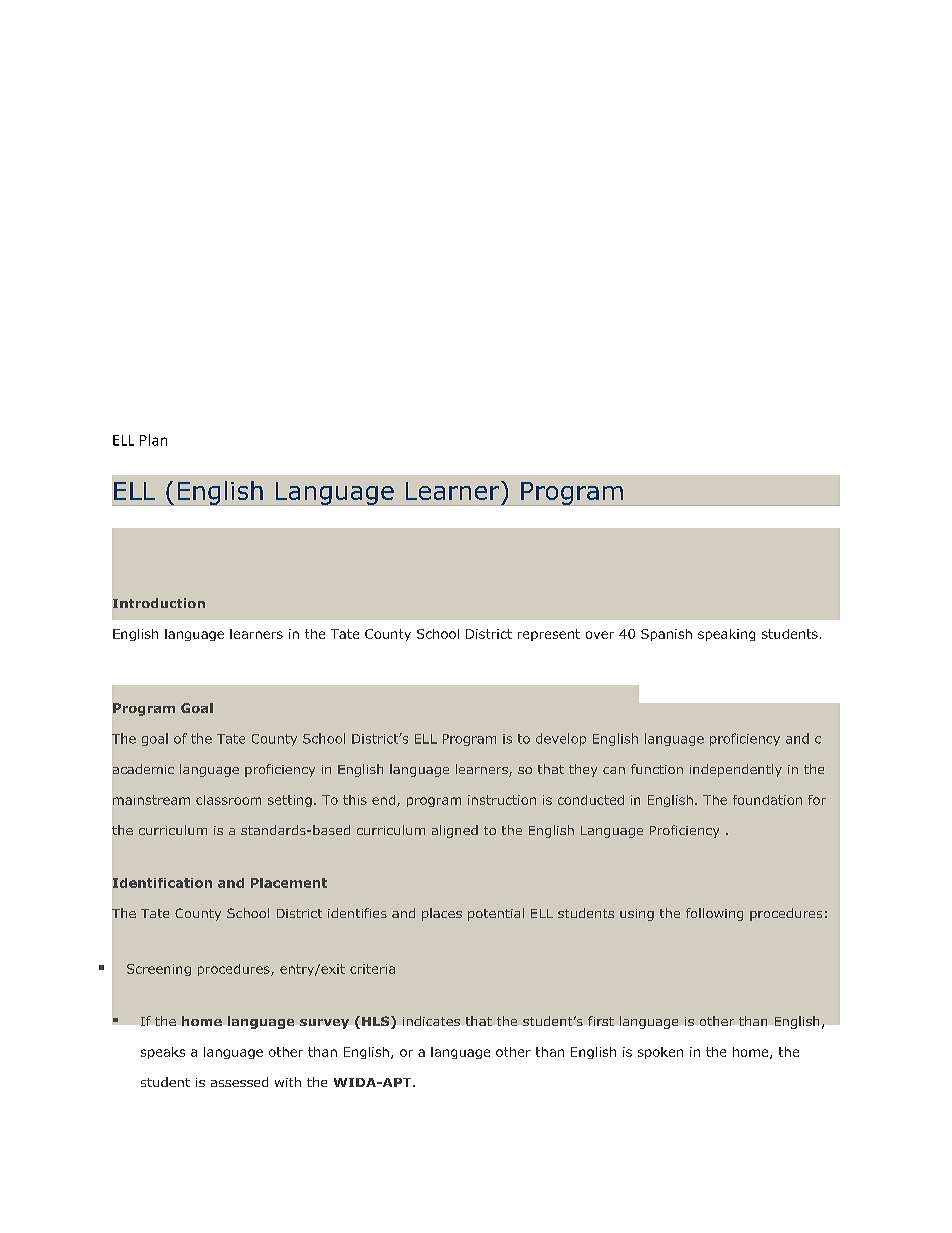  I want to click on Plan, so click(153, 440).
